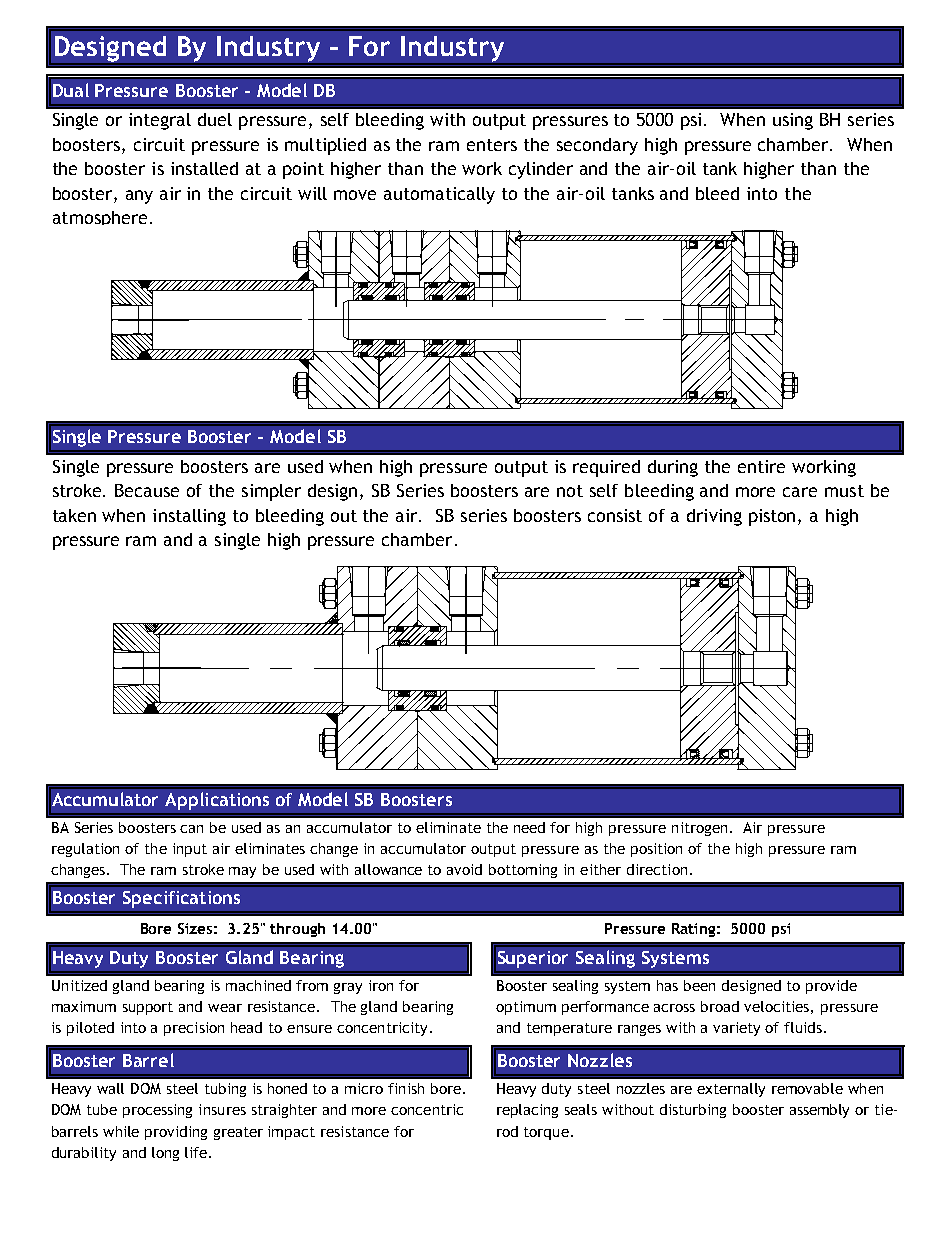 Image resolution: width=952 pixels, height=1233 pixels. What do you see at coordinates (190, 850) in the document?
I see `input` at bounding box center [190, 850].
